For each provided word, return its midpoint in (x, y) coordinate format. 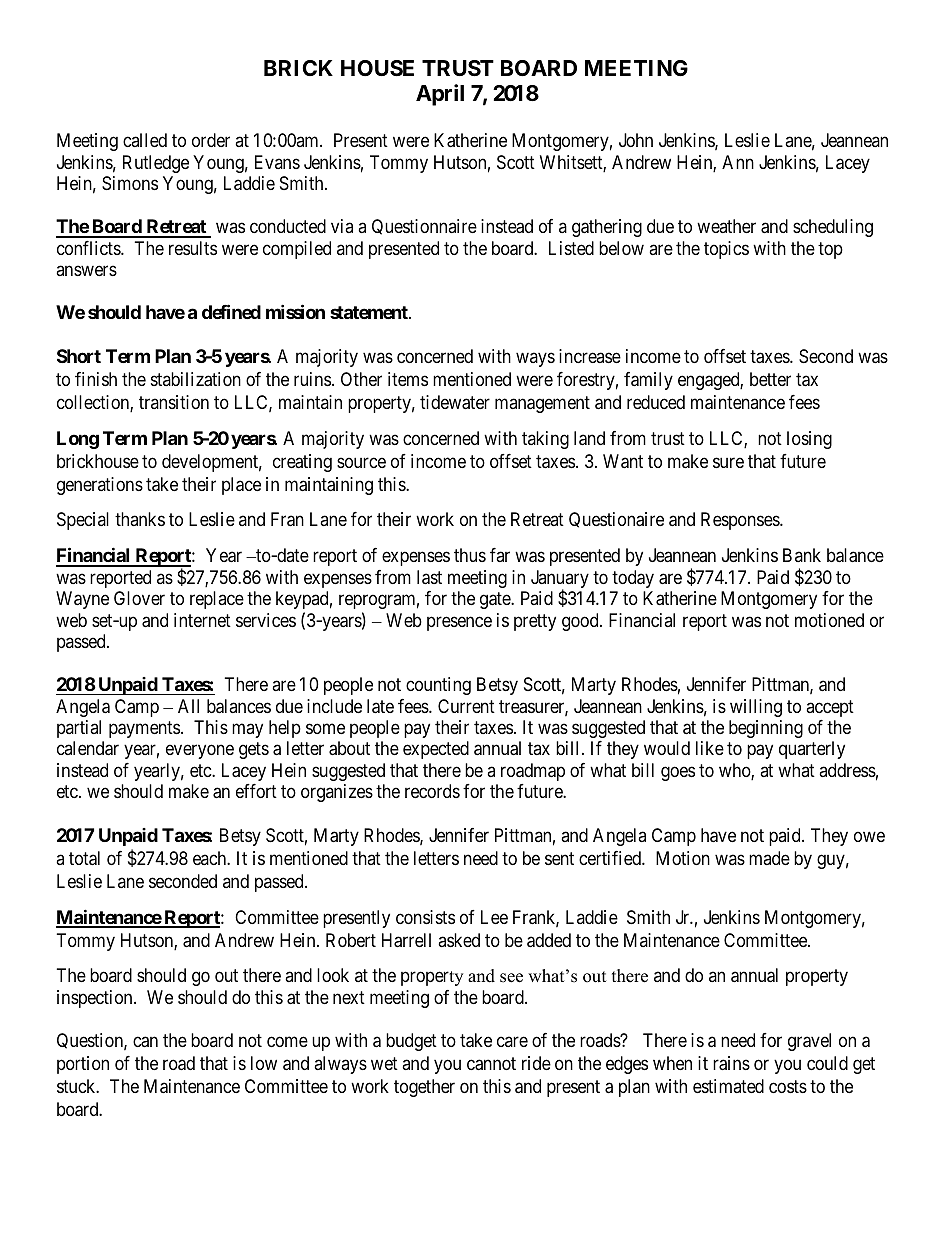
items (408, 379)
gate (496, 600)
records (432, 791)
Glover (139, 598)
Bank (802, 555)
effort (256, 791)
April (440, 95)
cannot (491, 1064)
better (770, 379)
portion (83, 1065)
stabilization (196, 379)
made (769, 858)
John (636, 140)
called (145, 140)
